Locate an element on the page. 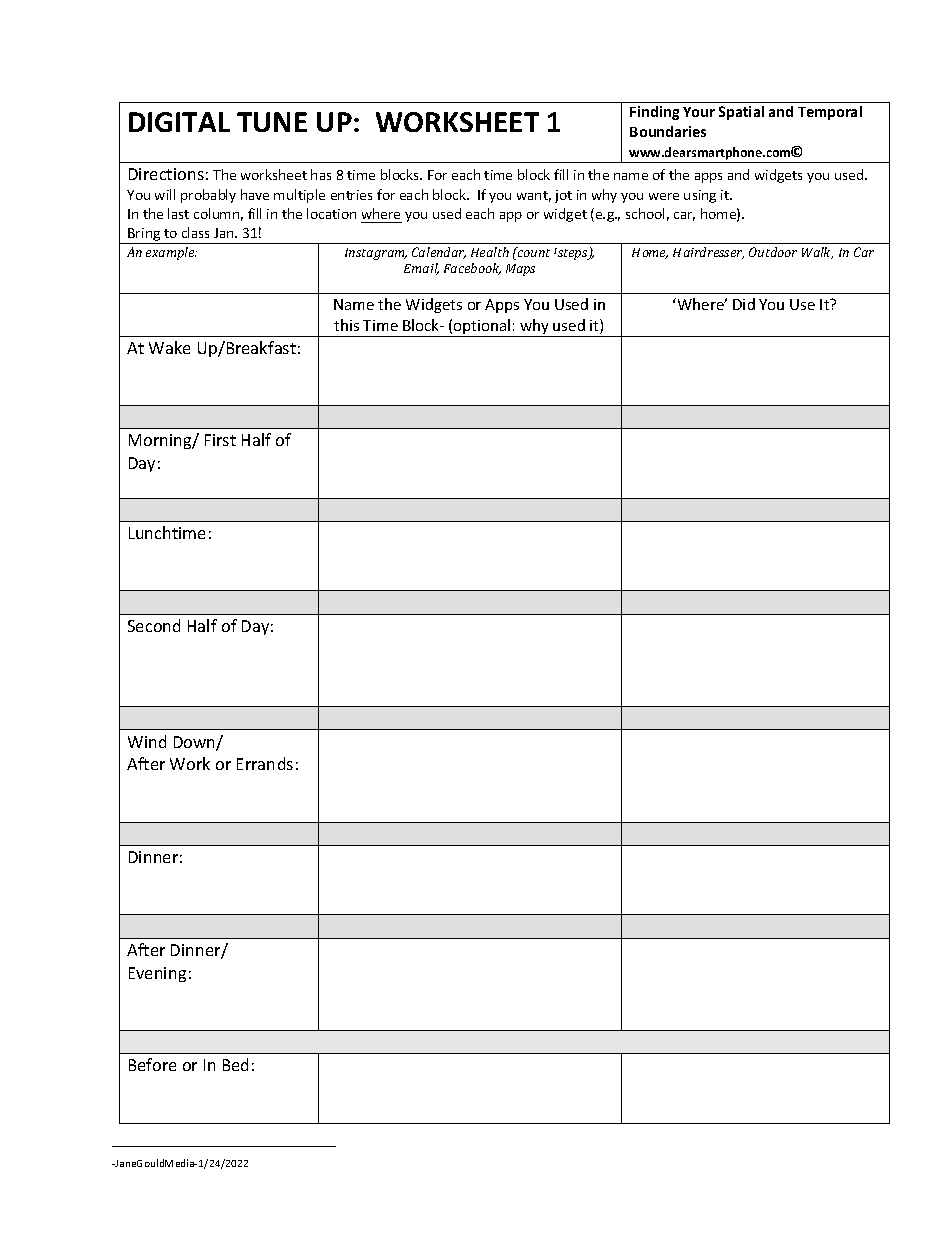 Image resolution: width=952 pixels, height=1233 pixels. Wind is located at coordinates (147, 741).
